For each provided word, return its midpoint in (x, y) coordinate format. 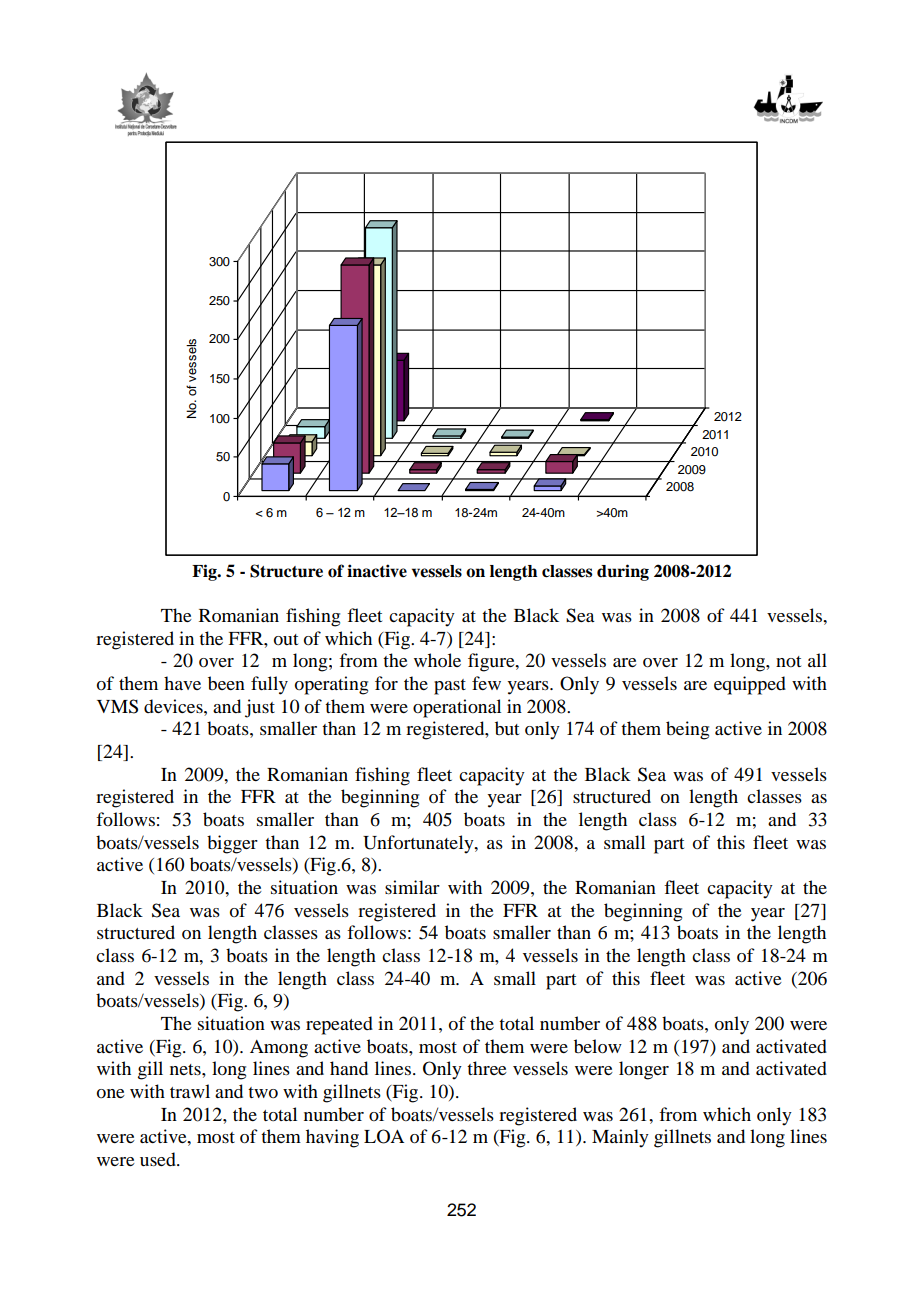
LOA (384, 1136)
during (623, 572)
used (159, 1159)
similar (412, 887)
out (286, 639)
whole (437, 660)
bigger (232, 844)
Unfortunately (419, 844)
